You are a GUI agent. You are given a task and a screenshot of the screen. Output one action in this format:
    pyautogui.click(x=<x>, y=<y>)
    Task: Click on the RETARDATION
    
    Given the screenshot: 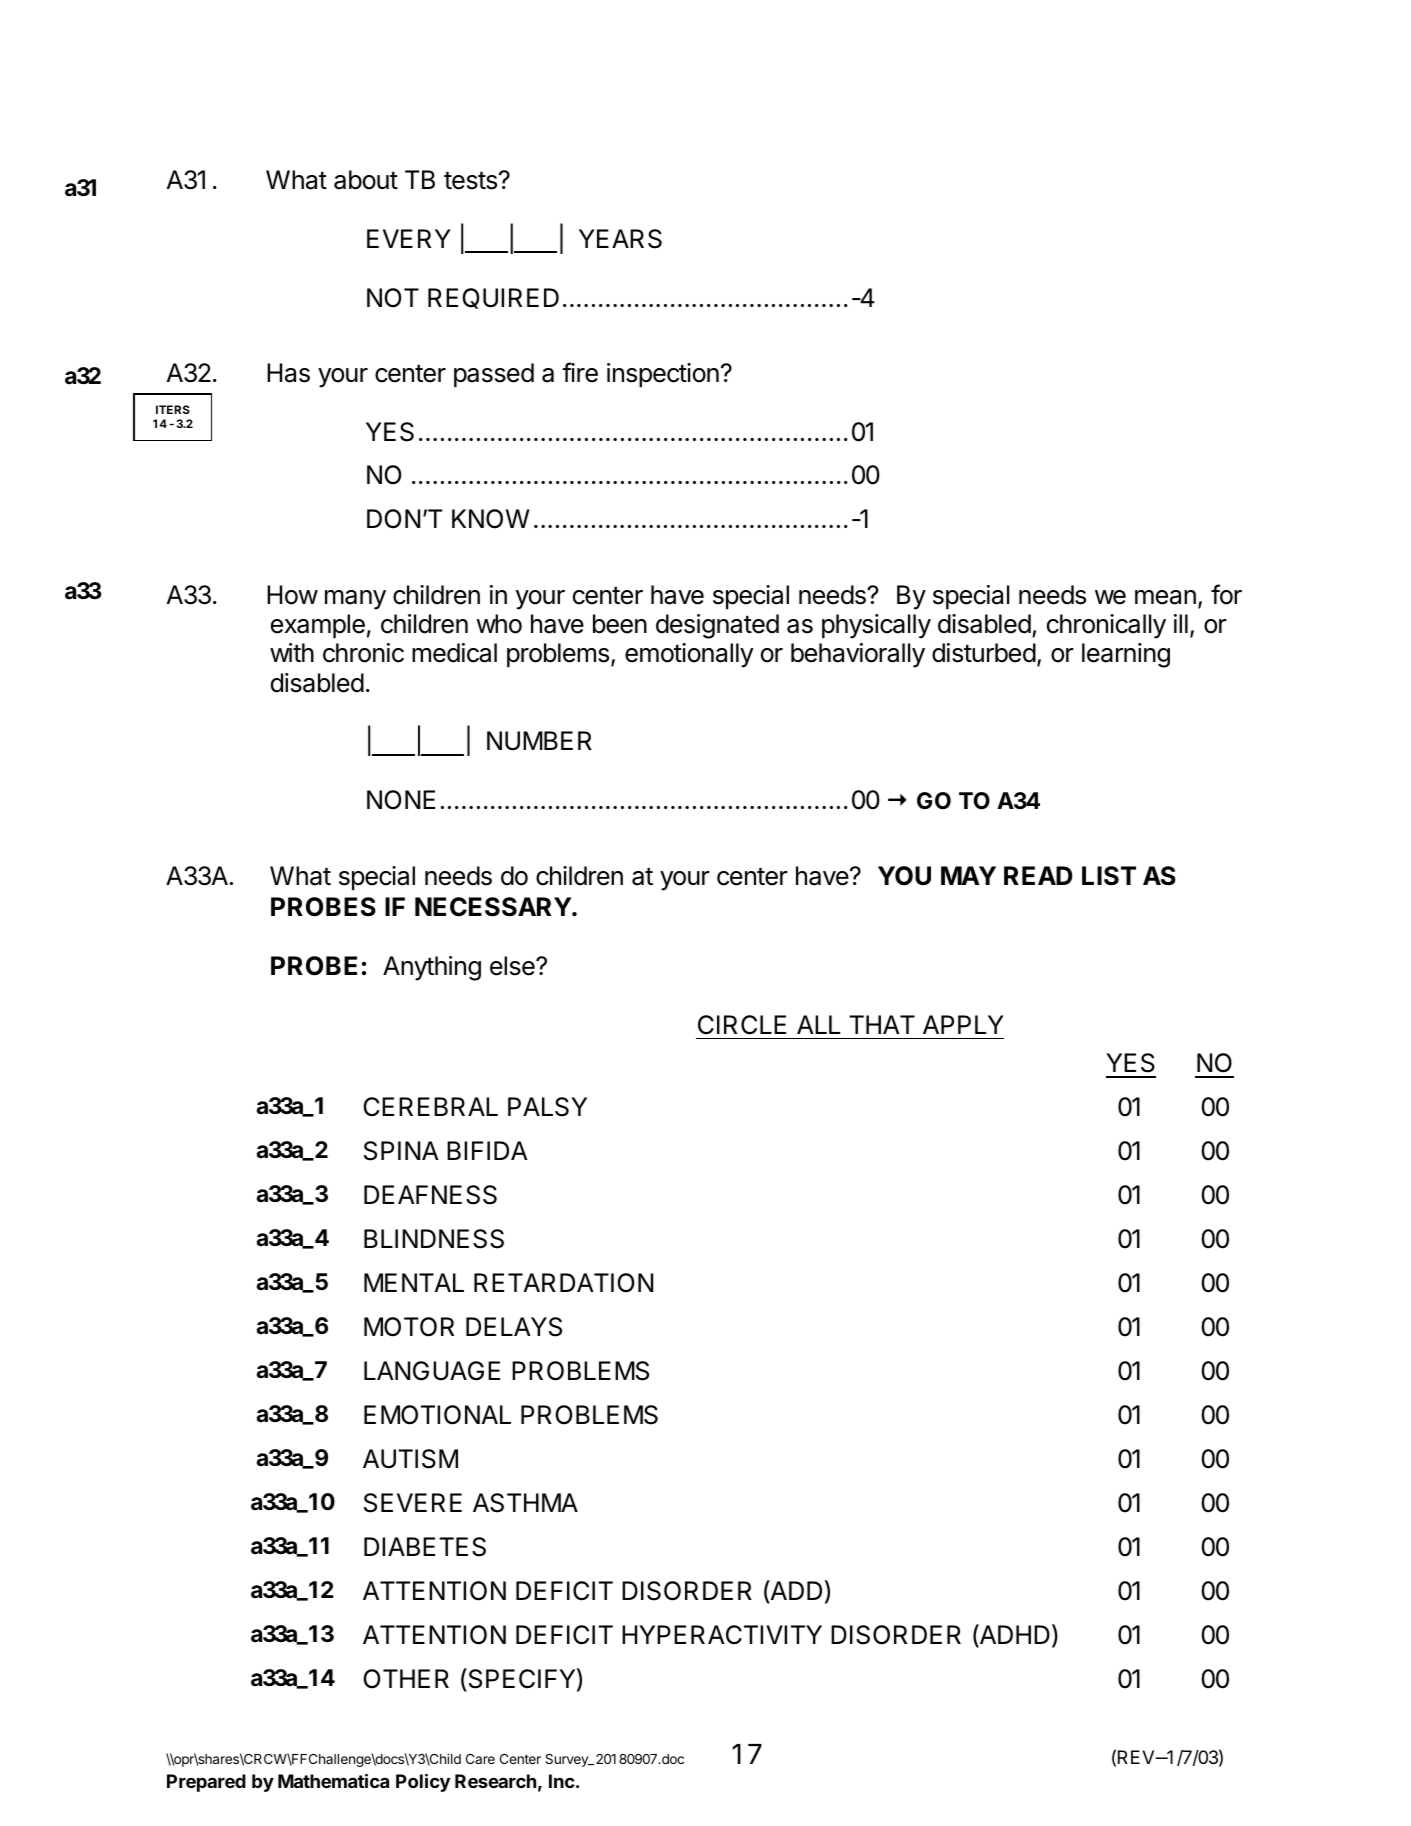 What is the action you would take?
    pyautogui.click(x=563, y=1283)
